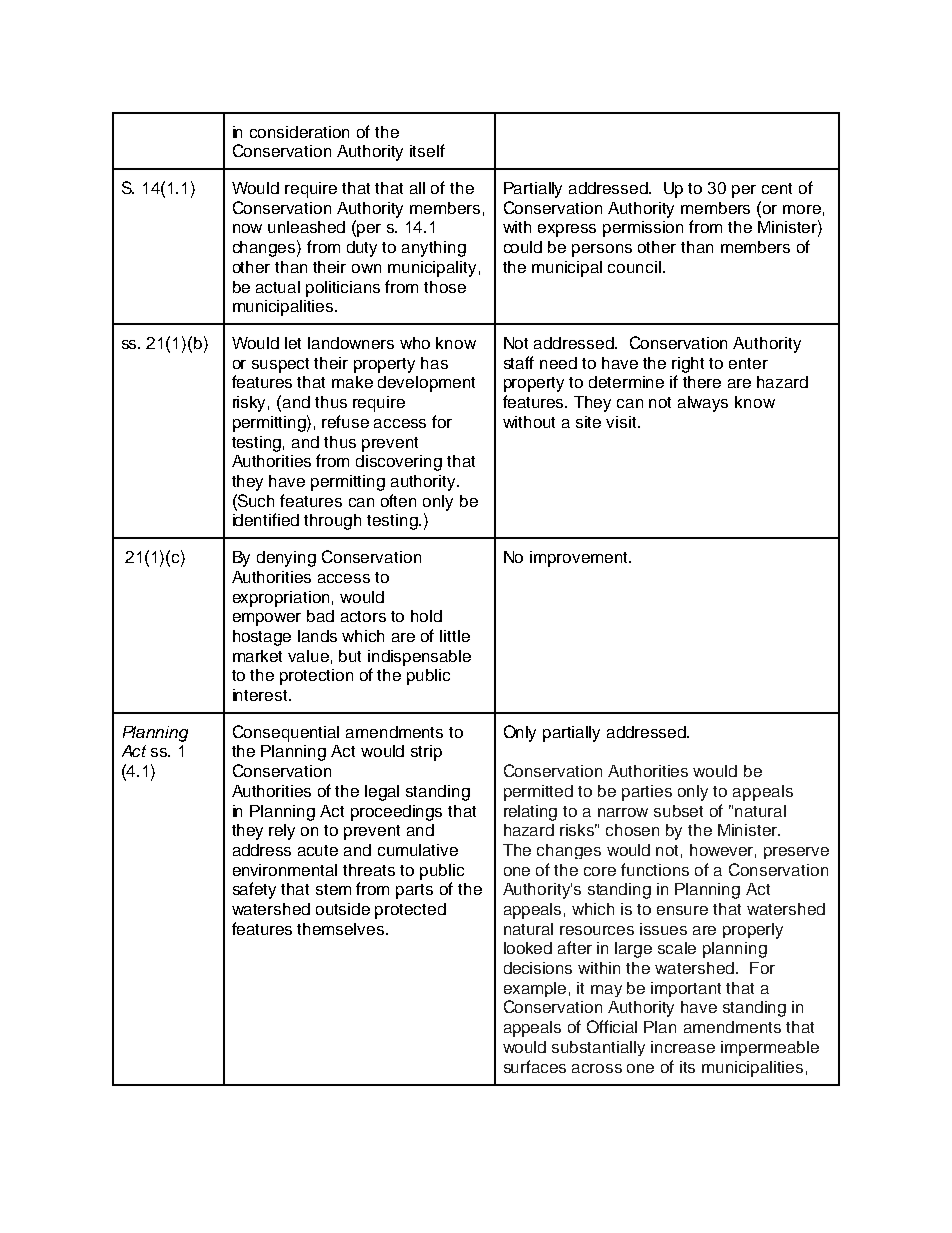  Describe the element at coordinates (777, 188) in the screenshot. I see `cent` at that location.
